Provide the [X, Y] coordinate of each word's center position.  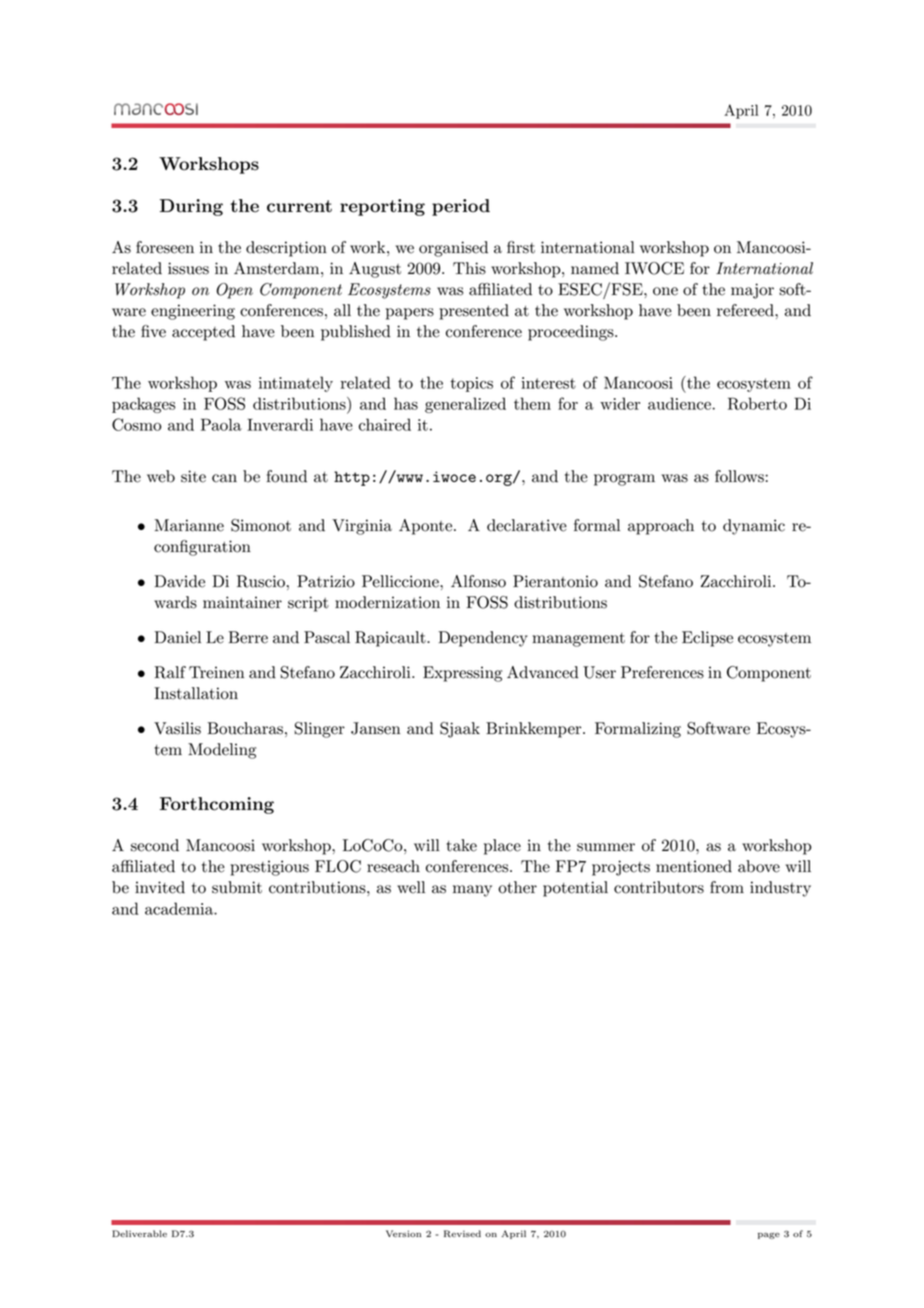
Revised [462, 1234]
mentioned [694, 866]
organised [453, 249]
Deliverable [139, 1233]
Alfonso [478, 581]
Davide [179, 581]
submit [237, 887]
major [752, 291]
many [472, 891]
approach [661, 527]
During [191, 207]
